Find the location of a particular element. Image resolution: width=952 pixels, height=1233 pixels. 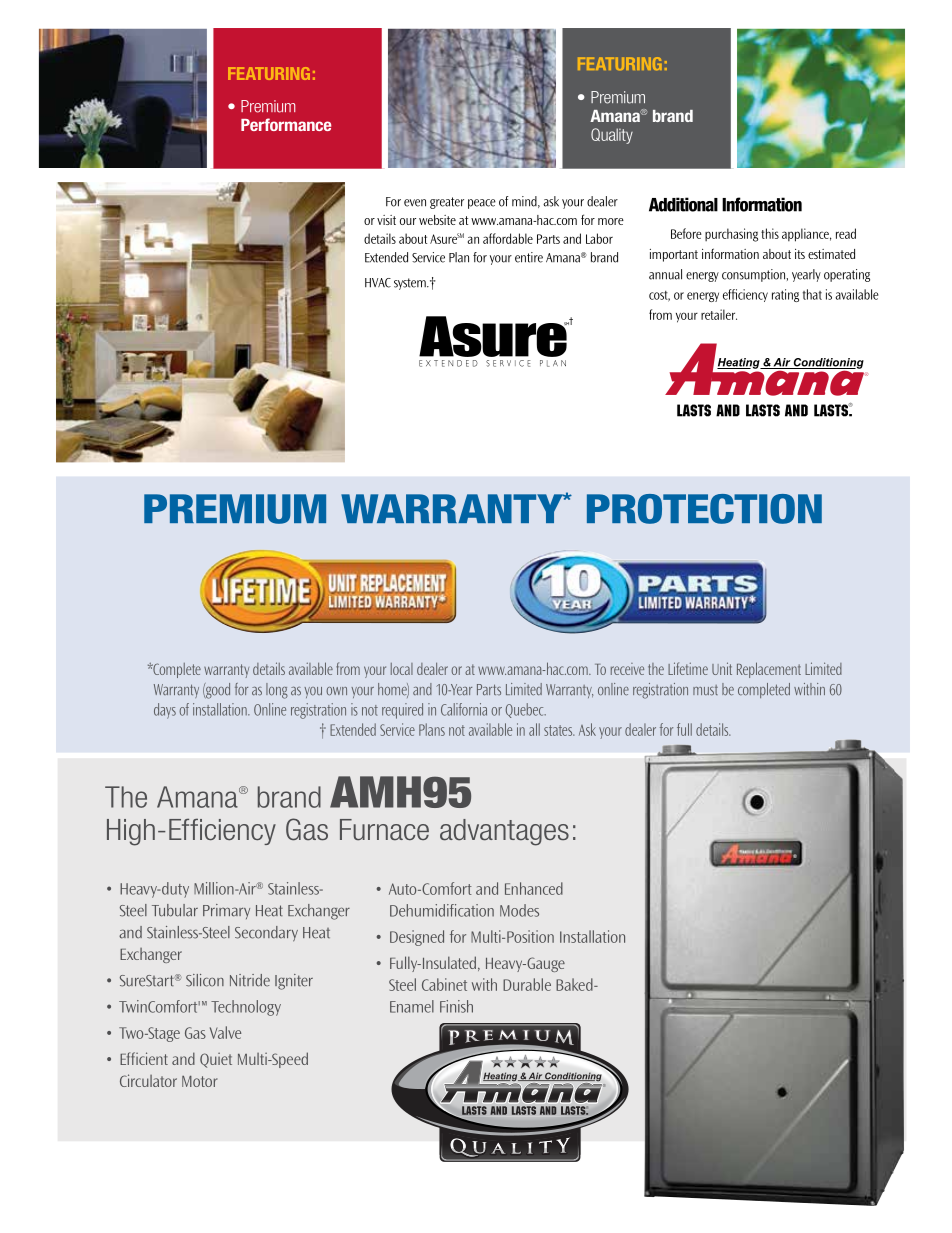

Quiet is located at coordinates (216, 1060).
